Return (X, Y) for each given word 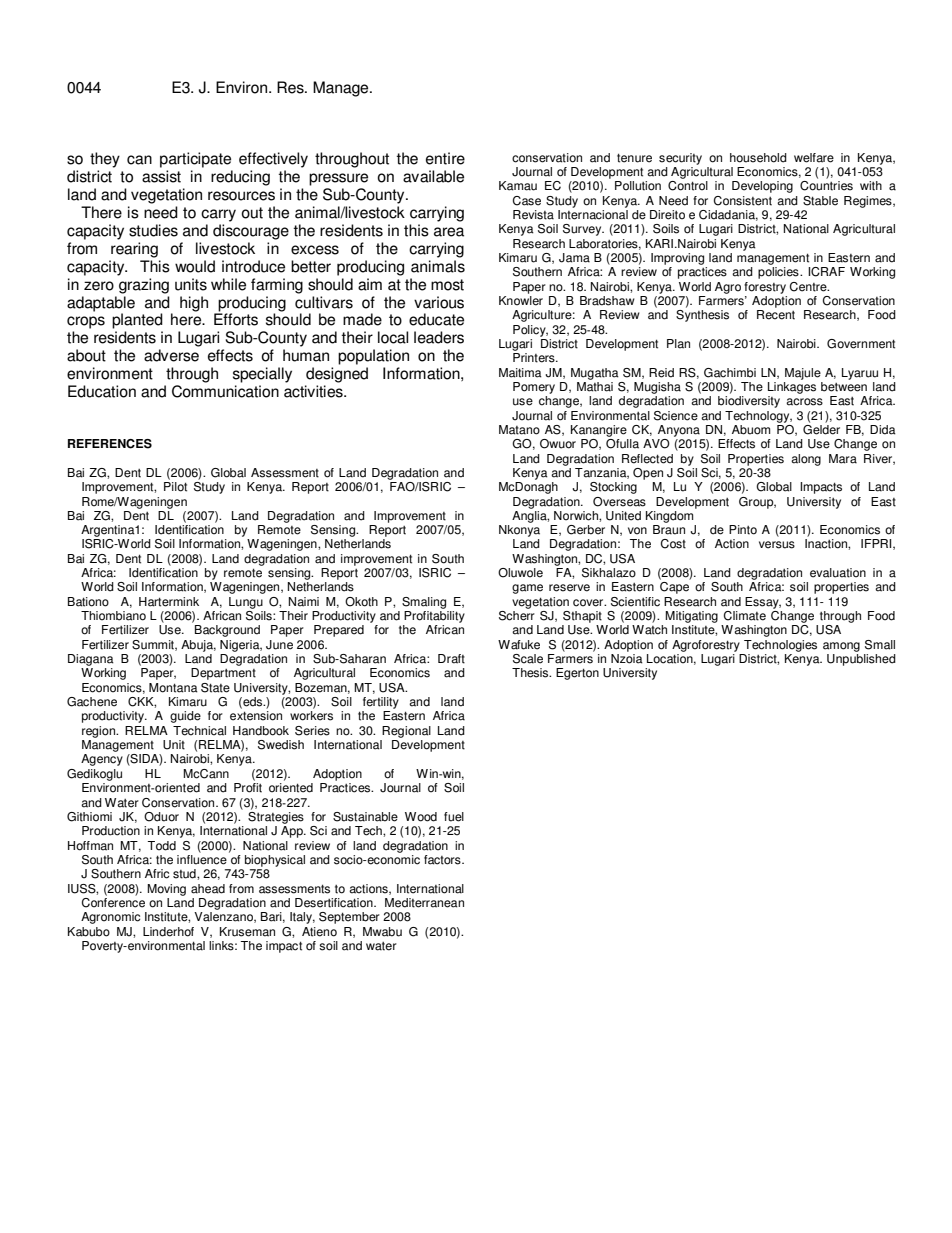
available (433, 176)
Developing (762, 187)
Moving (166, 890)
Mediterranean (424, 903)
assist (161, 176)
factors (443, 860)
